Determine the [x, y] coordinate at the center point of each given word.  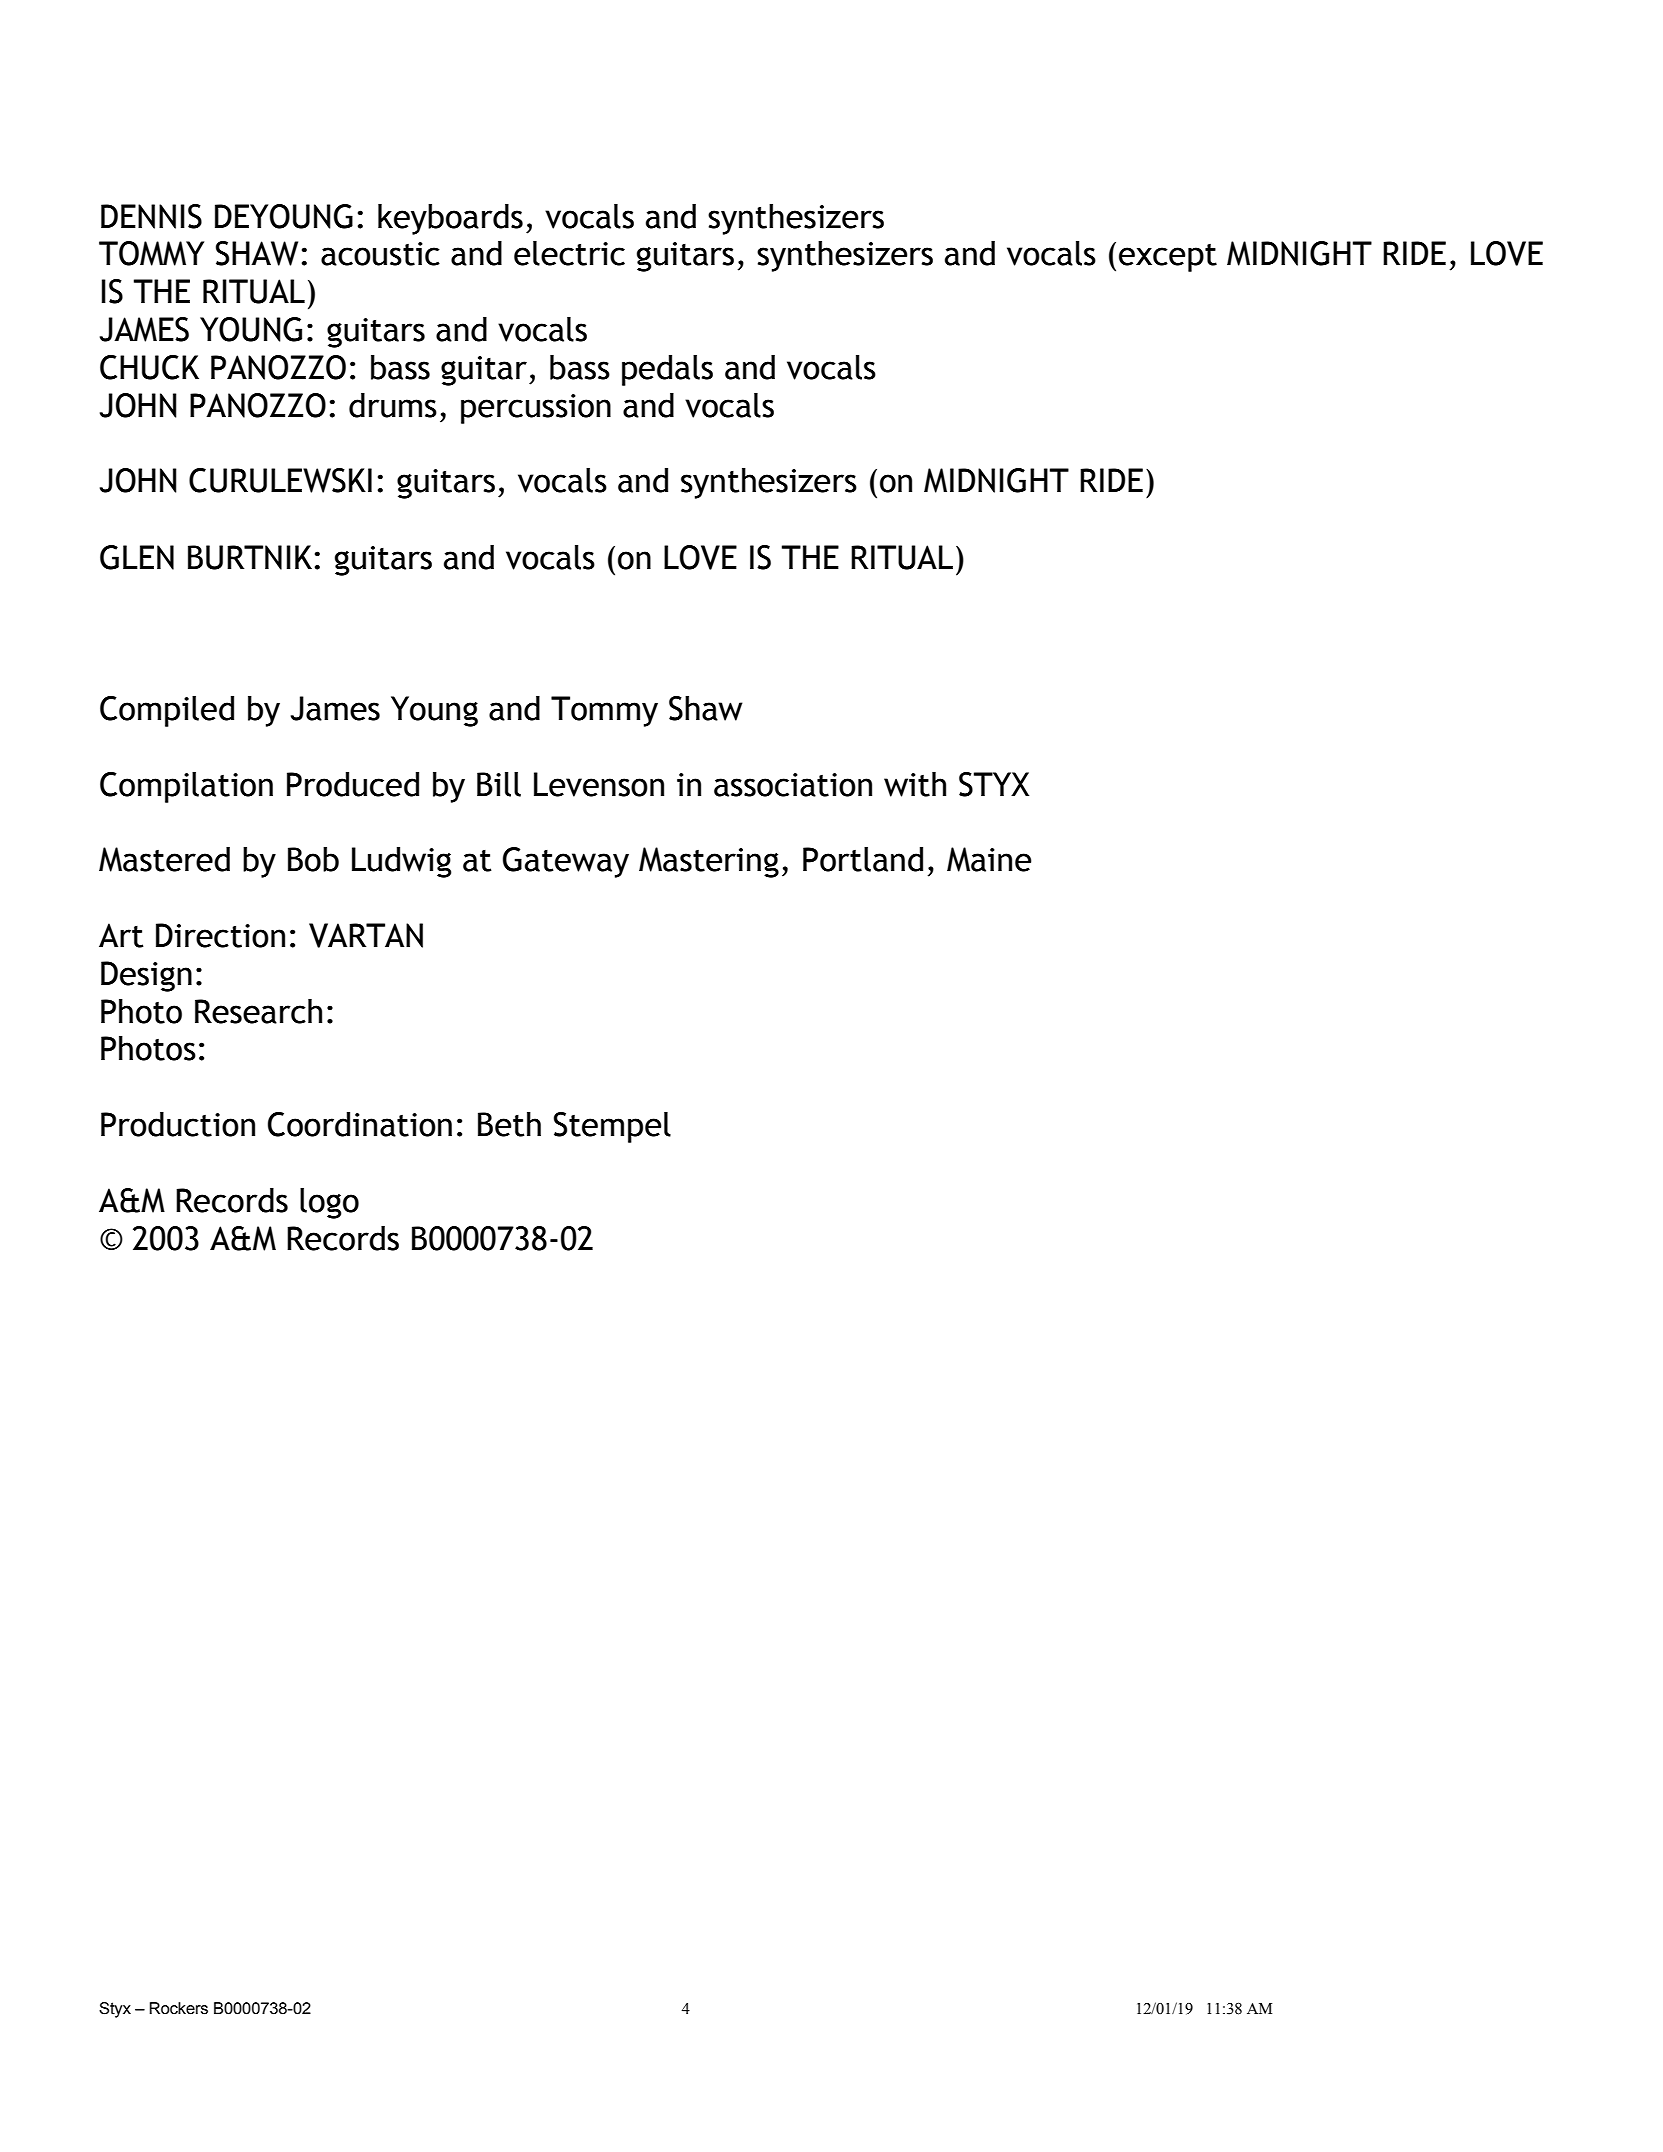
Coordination [360, 1124]
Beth [509, 1124]
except [1168, 258]
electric [569, 253]
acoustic [380, 254]
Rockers [179, 2008]
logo [329, 1203]
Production [178, 1124]
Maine [989, 859]
